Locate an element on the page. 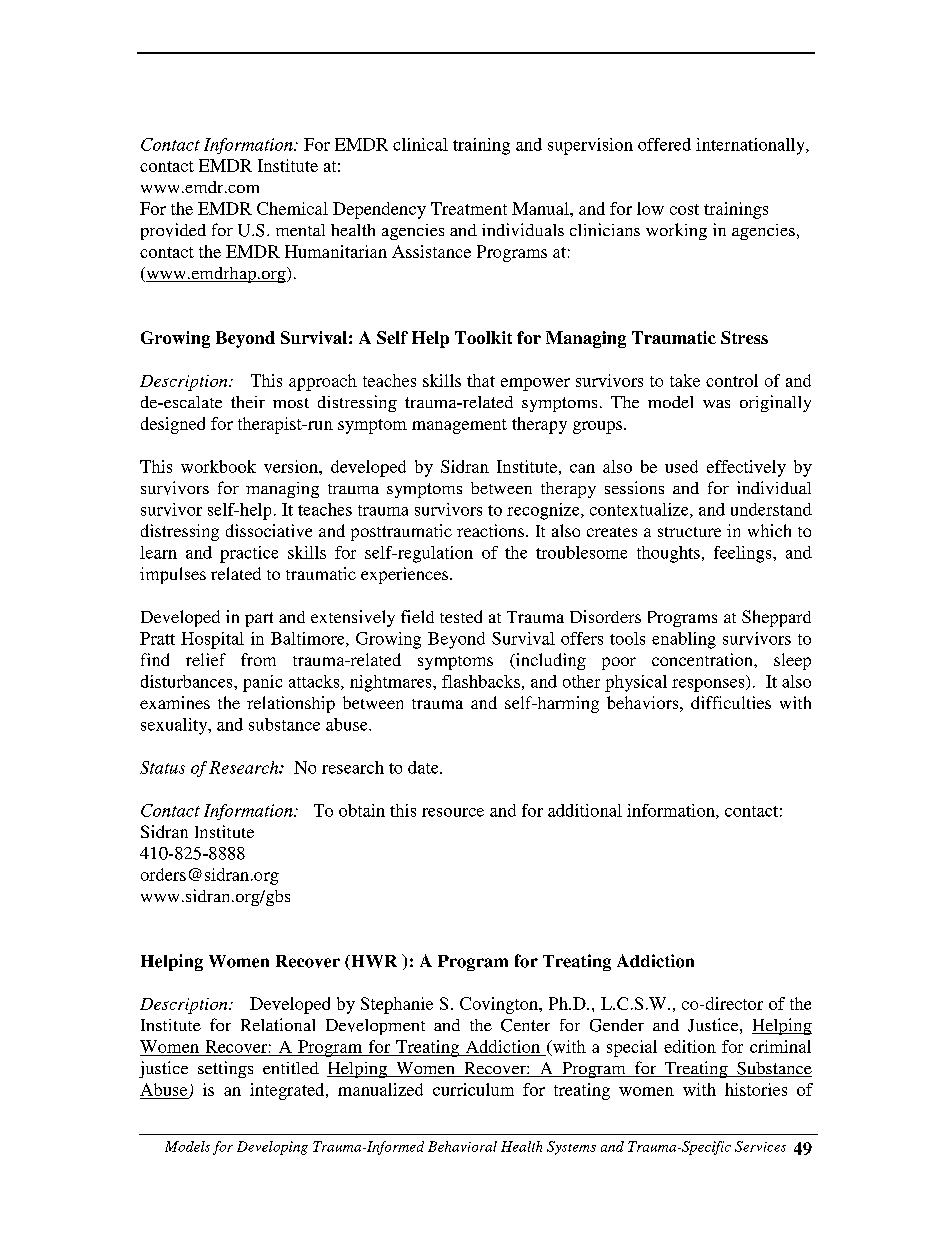 This page has width=952, height=1233. difficulties is located at coordinates (731, 702).
